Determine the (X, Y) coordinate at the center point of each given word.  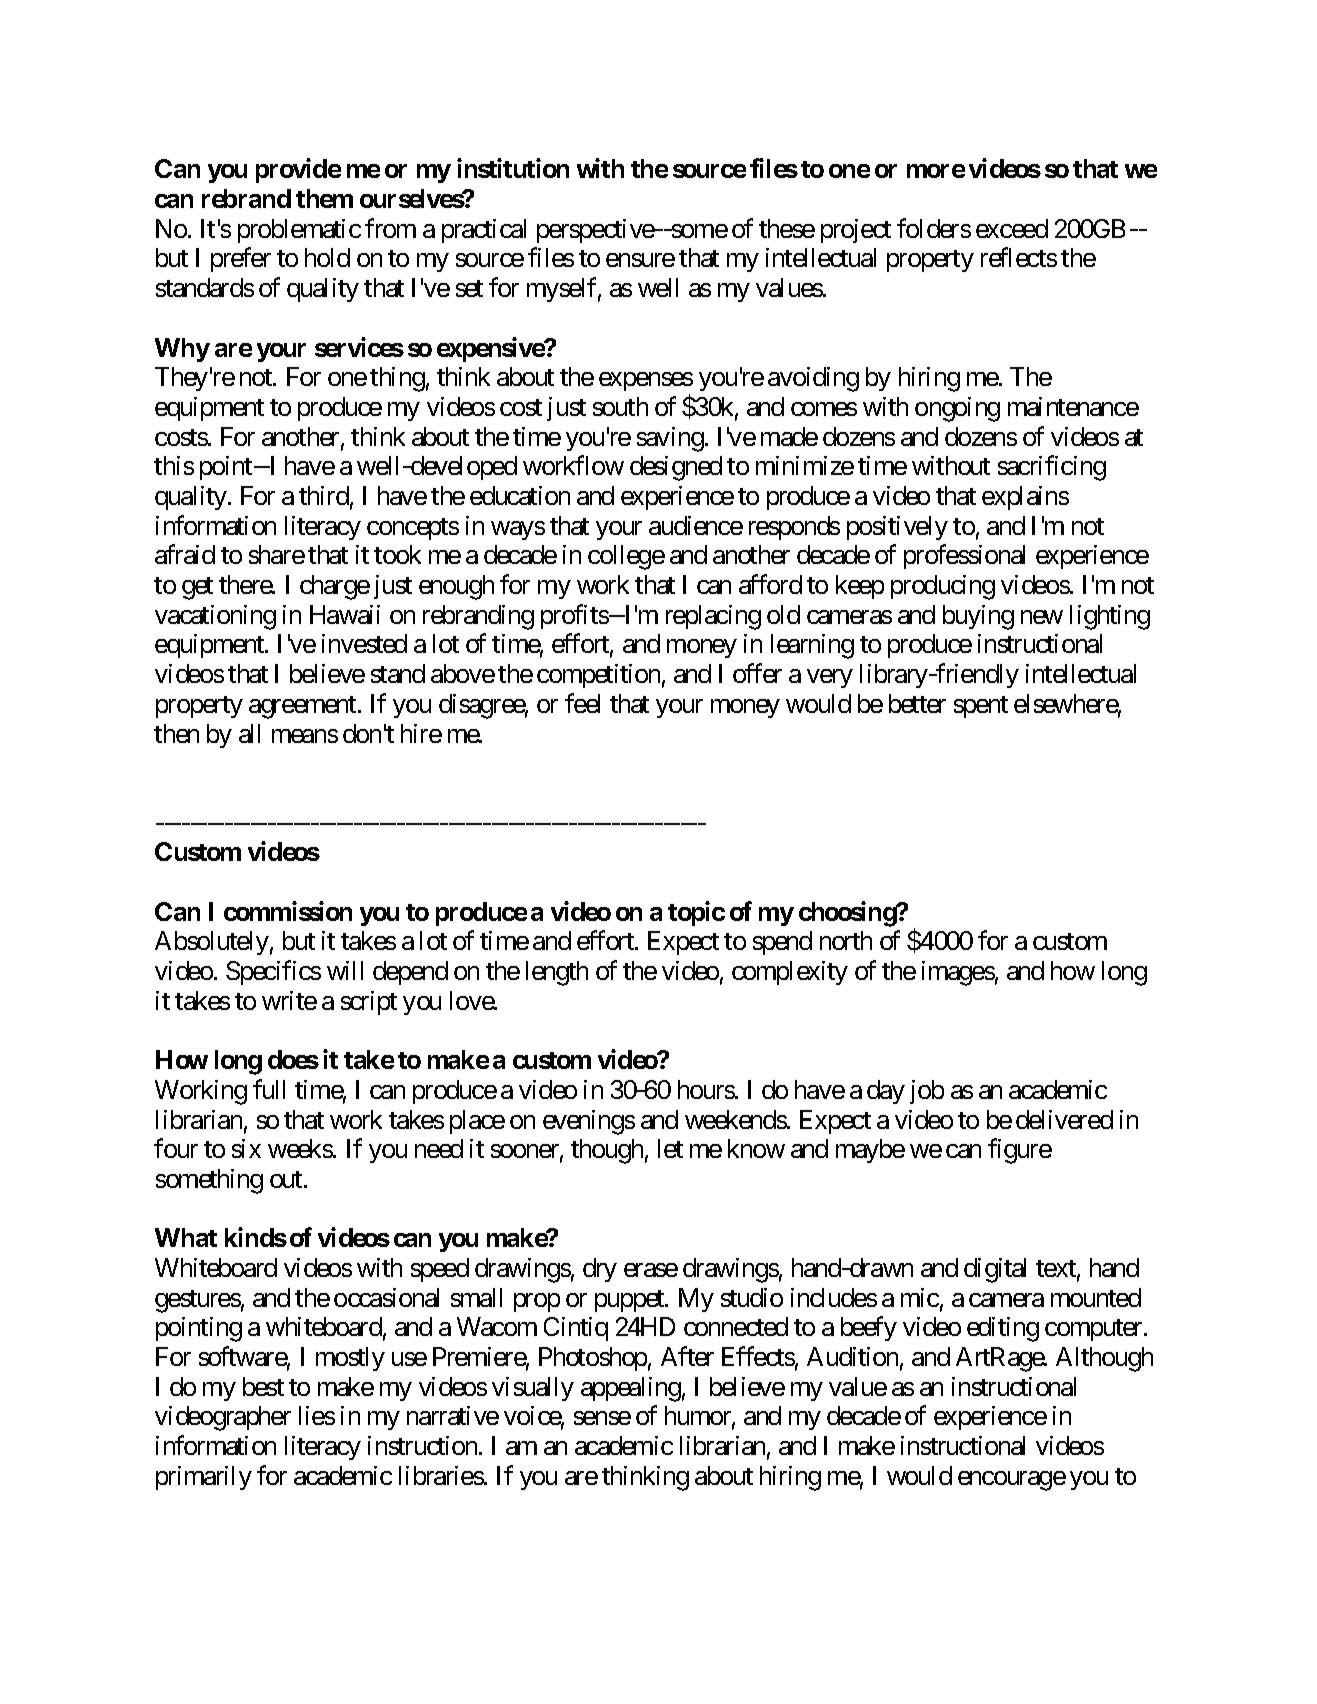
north (846, 940)
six (246, 1148)
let (670, 1148)
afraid (185, 554)
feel (582, 703)
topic (696, 913)
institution (513, 168)
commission (288, 911)
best (263, 1386)
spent (981, 707)
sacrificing (1052, 468)
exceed (1012, 228)
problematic (299, 231)
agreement (304, 707)
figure (1020, 1151)
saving (670, 439)
